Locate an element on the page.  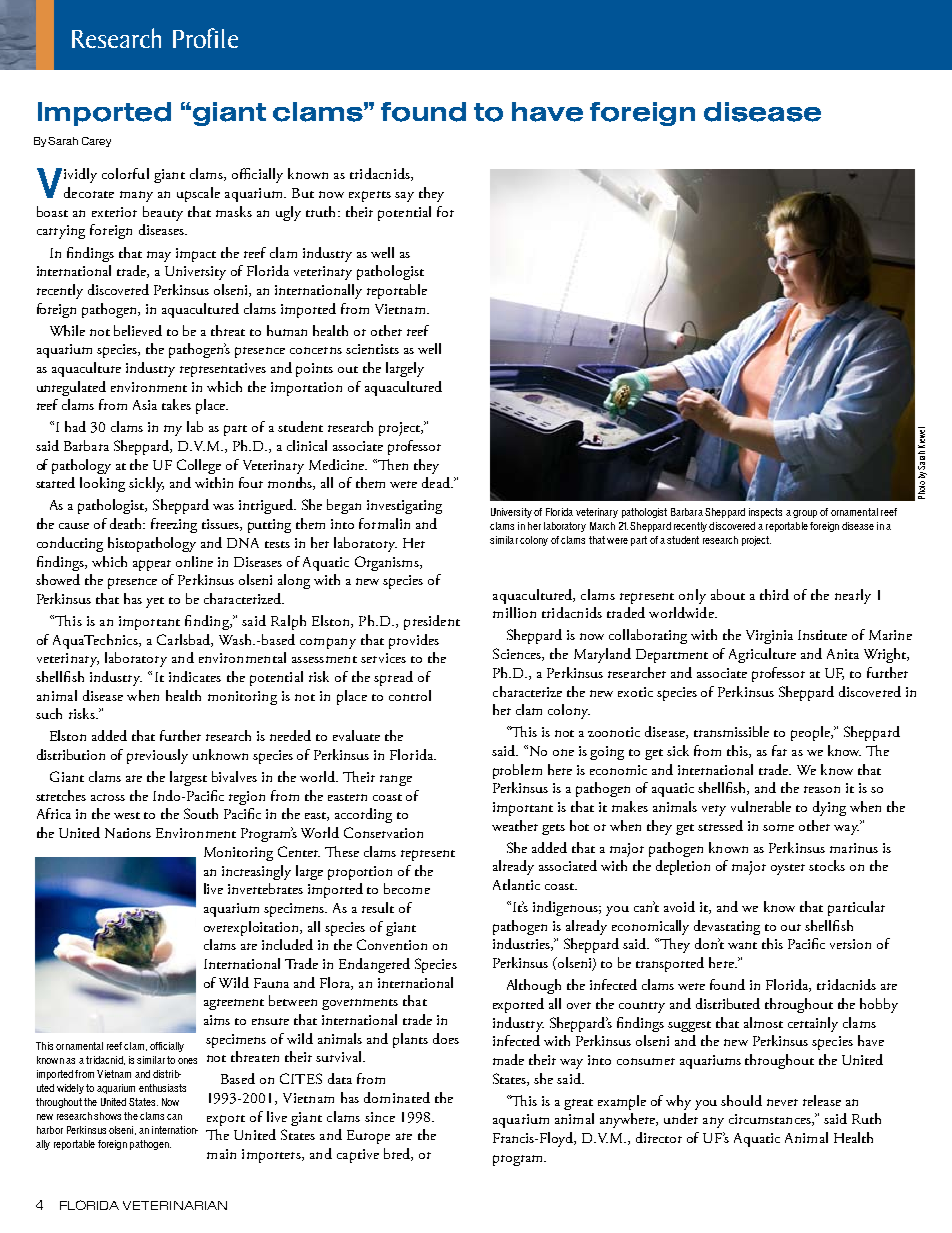
Profile is located at coordinates (205, 38).
